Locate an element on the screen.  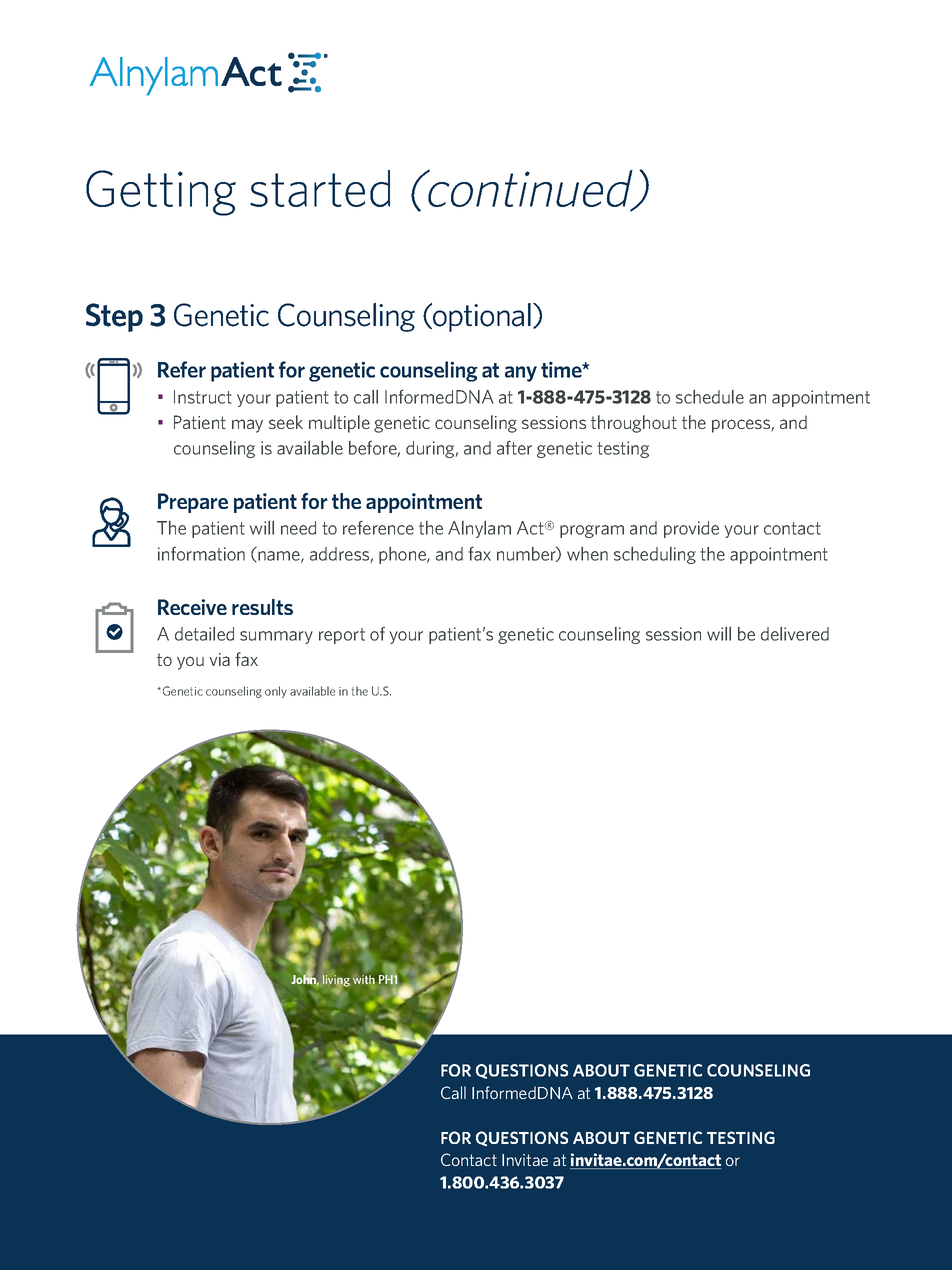
report is located at coordinates (342, 636).
